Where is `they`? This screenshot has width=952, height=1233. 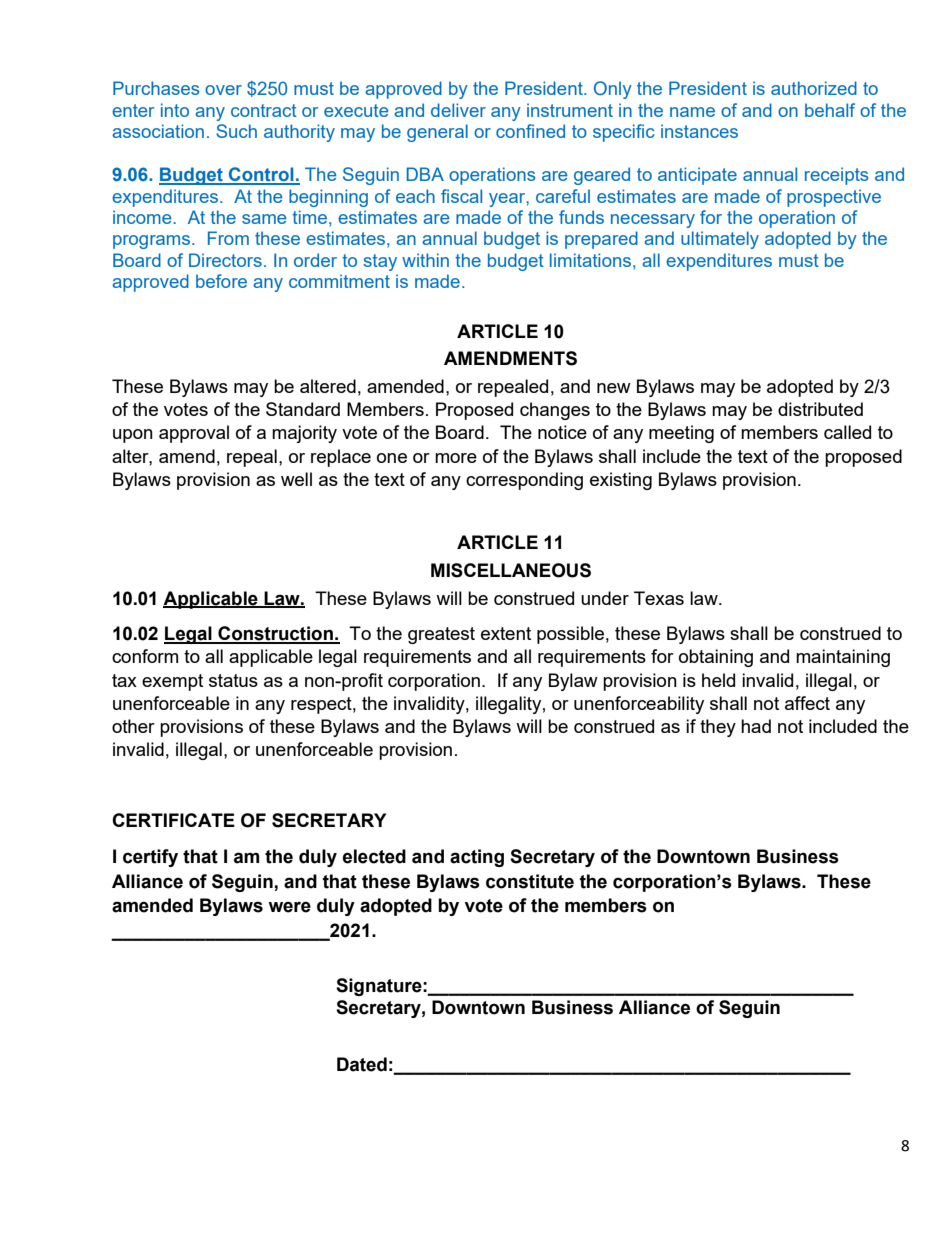 they is located at coordinates (718, 728).
